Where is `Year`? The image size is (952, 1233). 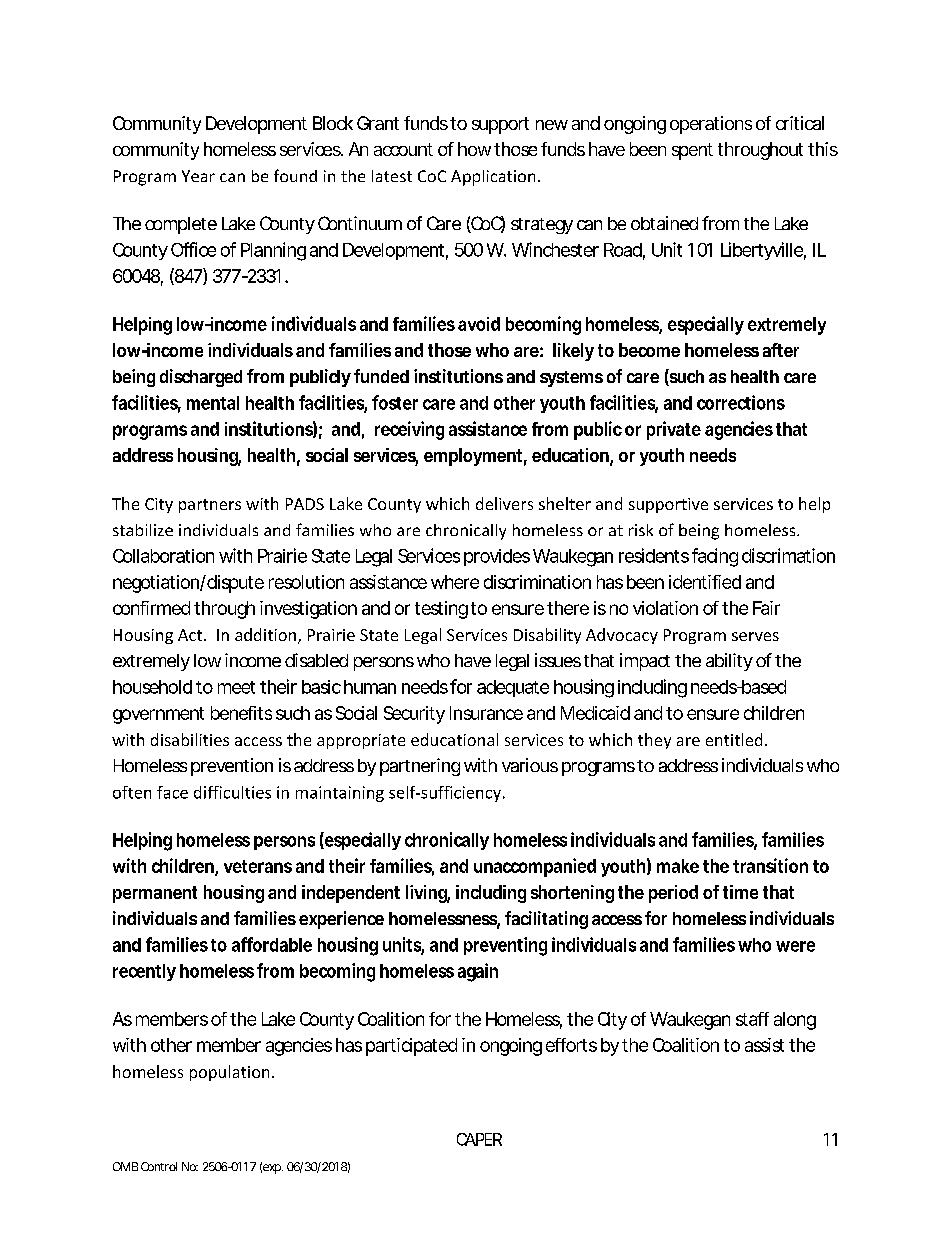 Year is located at coordinates (198, 176).
